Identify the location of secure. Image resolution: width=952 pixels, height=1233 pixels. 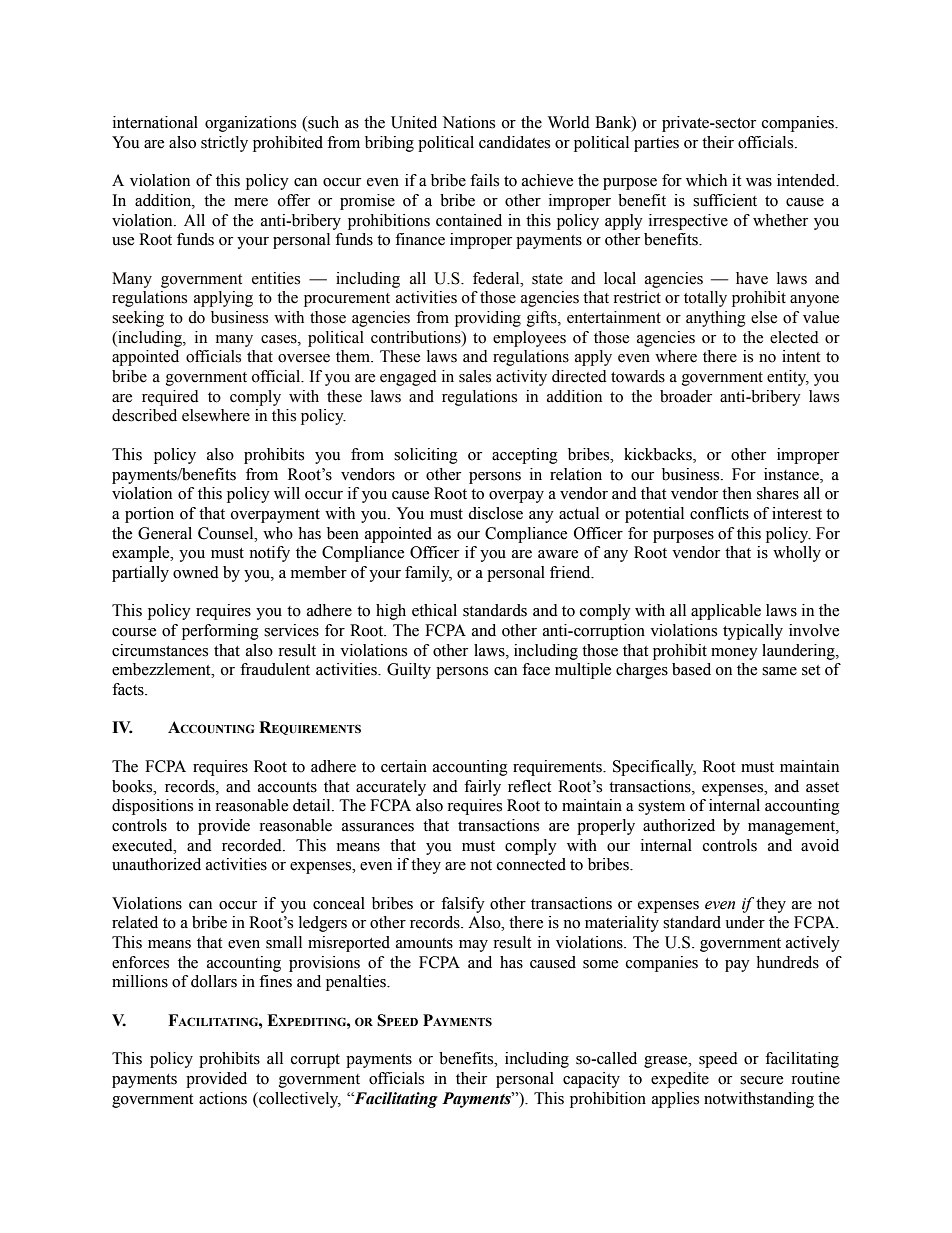
(761, 1080).
